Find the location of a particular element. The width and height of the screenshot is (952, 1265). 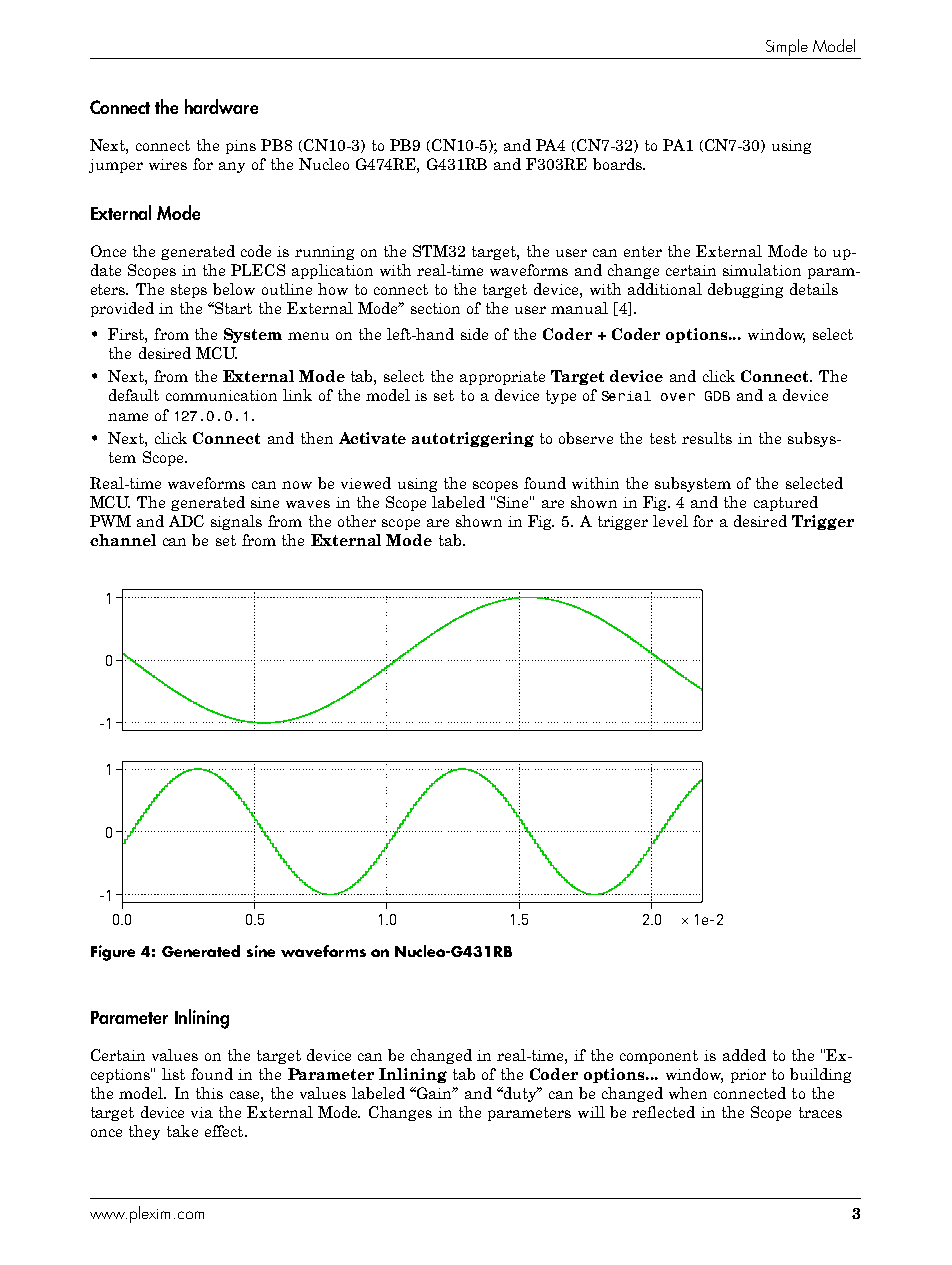

Simple is located at coordinates (787, 49).
